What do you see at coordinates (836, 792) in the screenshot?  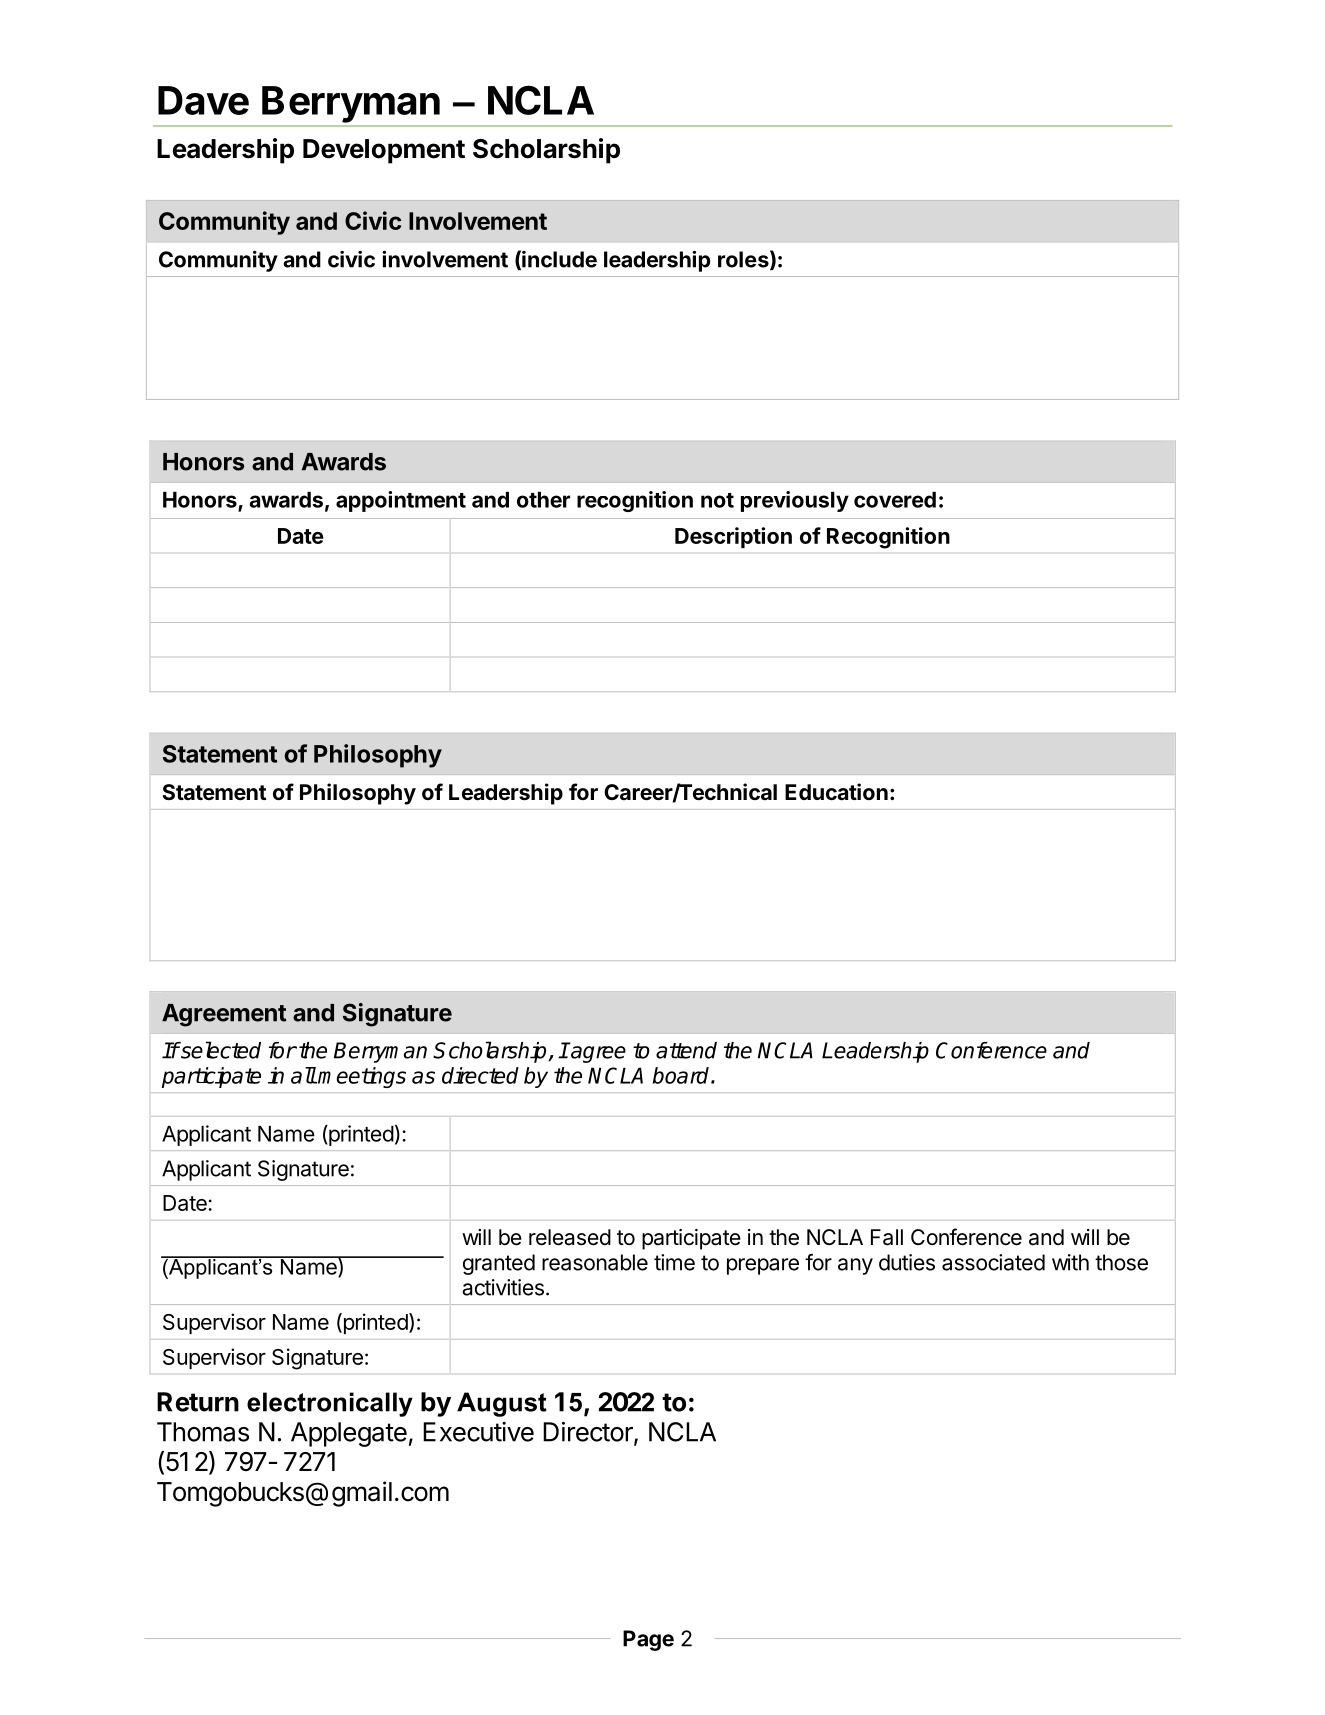 I see `Education` at bounding box center [836, 792].
